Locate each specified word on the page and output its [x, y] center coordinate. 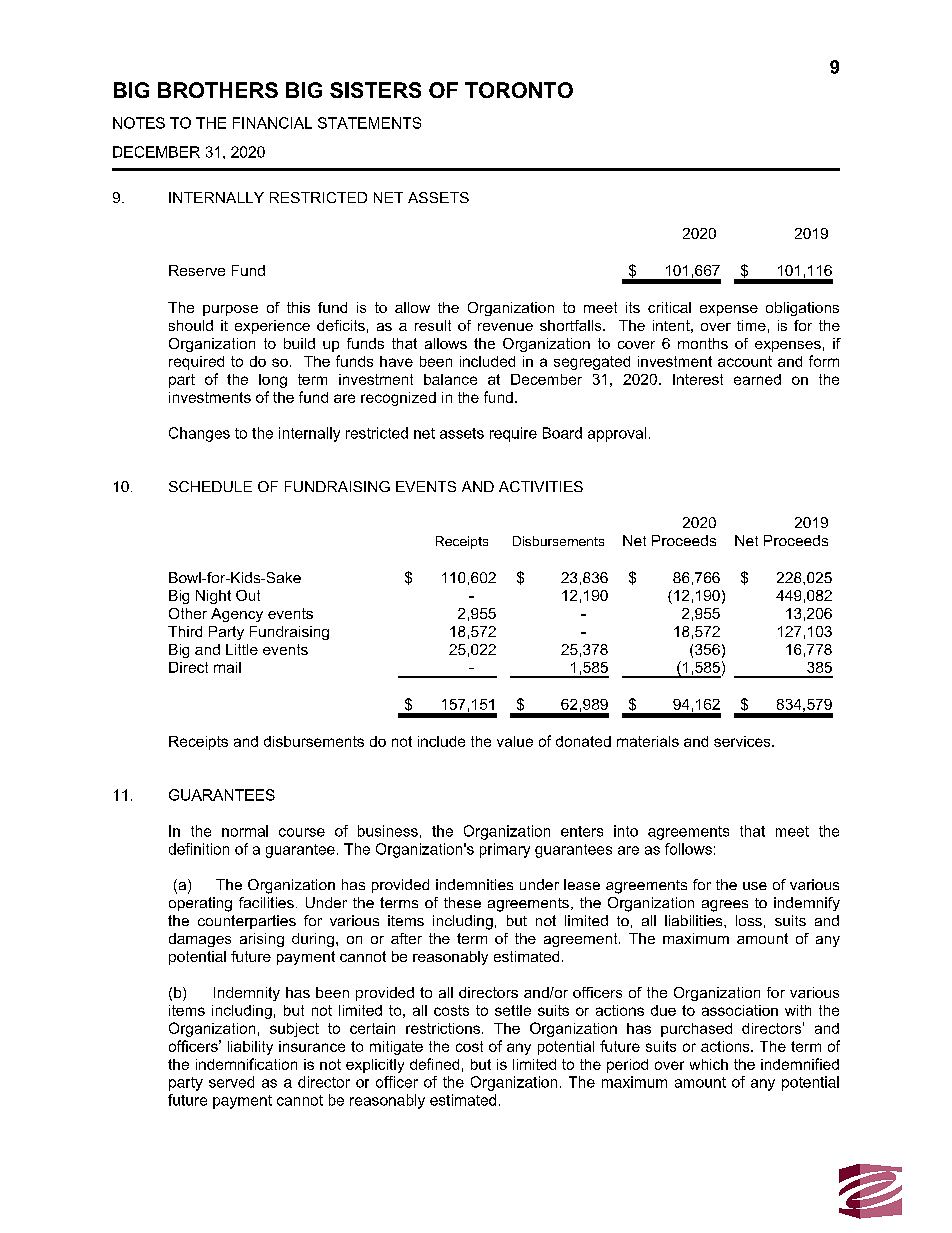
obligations [802, 309]
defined [434, 1064]
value [515, 741]
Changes [199, 434]
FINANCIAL [272, 123]
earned [757, 379]
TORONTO [519, 90]
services [743, 741]
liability [250, 1048]
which [709, 1064]
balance [450, 379]
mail [227, 667]
